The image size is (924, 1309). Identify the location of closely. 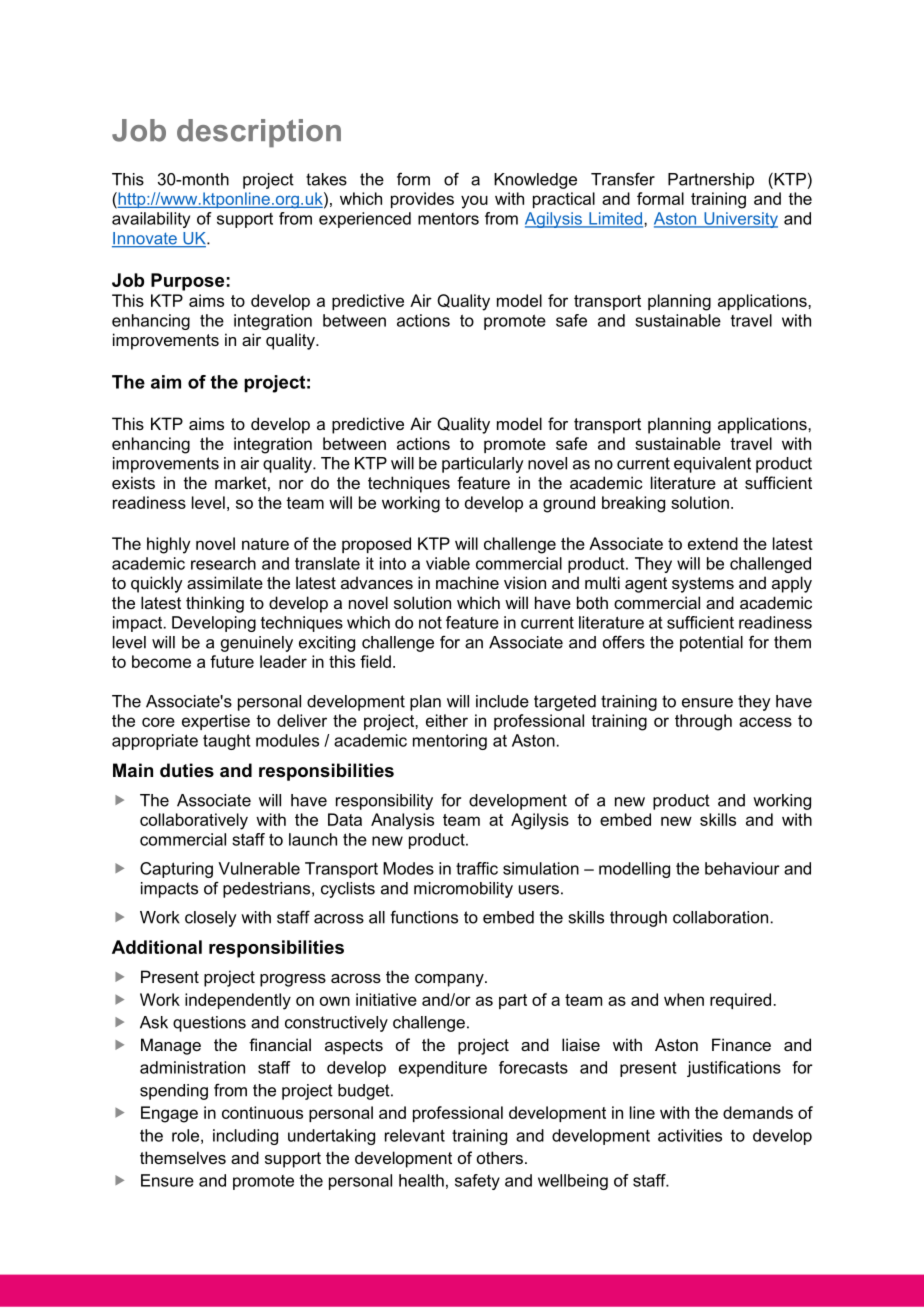
(211, 919).
